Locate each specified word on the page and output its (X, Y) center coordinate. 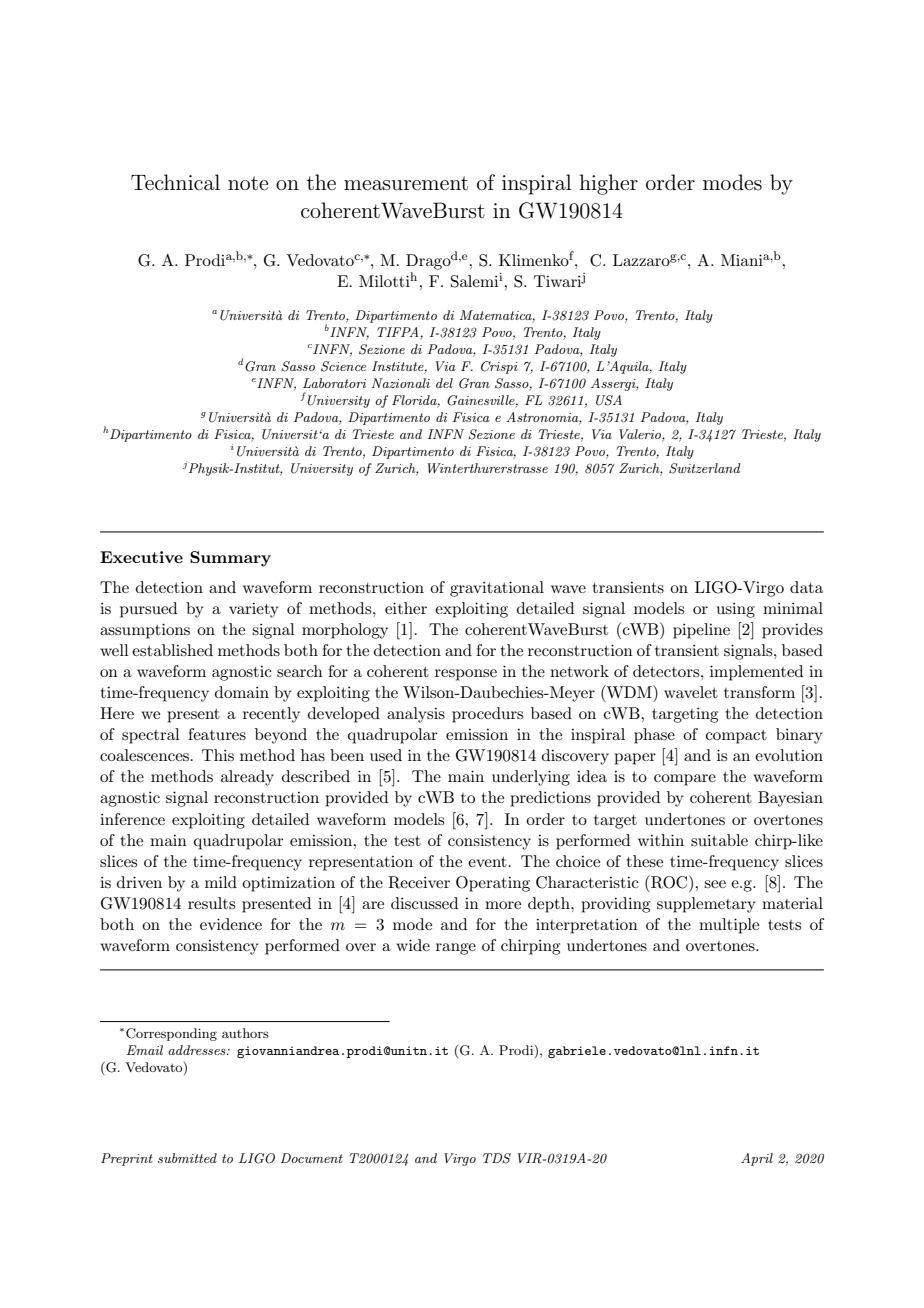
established (172, 650)
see (715, 884)
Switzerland (705, 468)
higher (608, 184)
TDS (497, 1158)
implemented (756, 673)
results (211, 903)
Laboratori (334, 383)
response (466, 675)
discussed (424, 903)
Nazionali (400, 383)
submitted (187, 1158)
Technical (175, 182)
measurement (406, 183)
